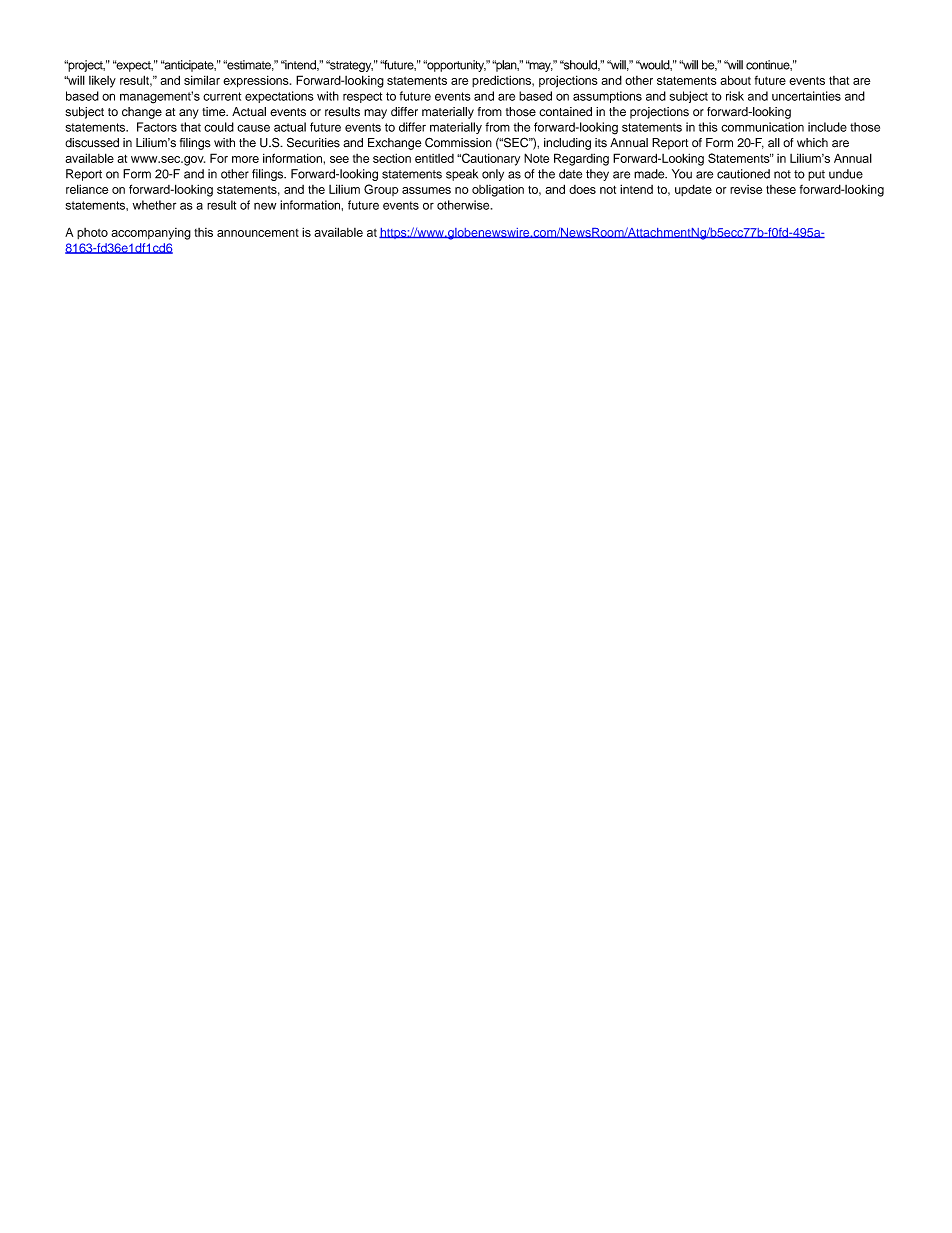 The width and height of the screenshot is (952, 1233). What do you see at coordinates (762, 127) in the screenshot?
I see `communication` at bounding box center [762, 127].
